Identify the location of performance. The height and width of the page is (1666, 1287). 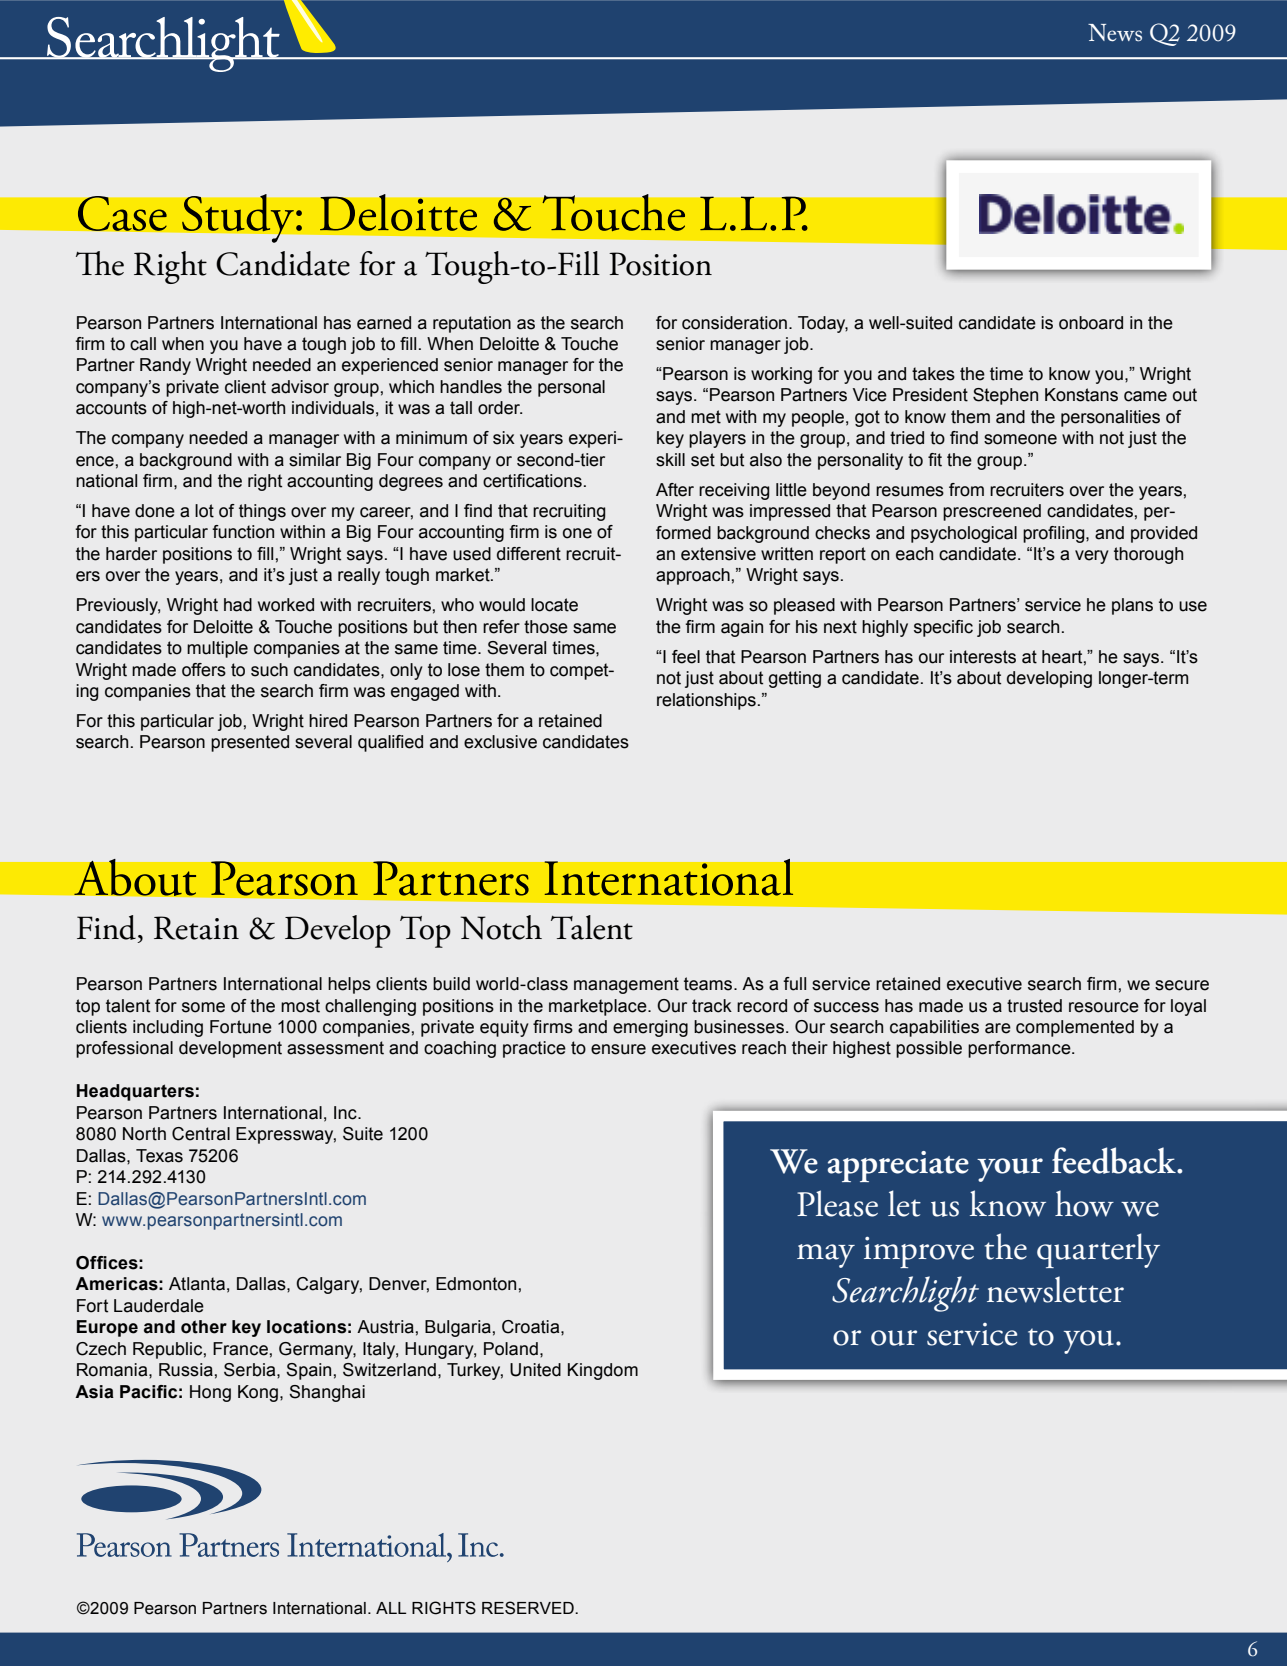
(1020, 1049).
